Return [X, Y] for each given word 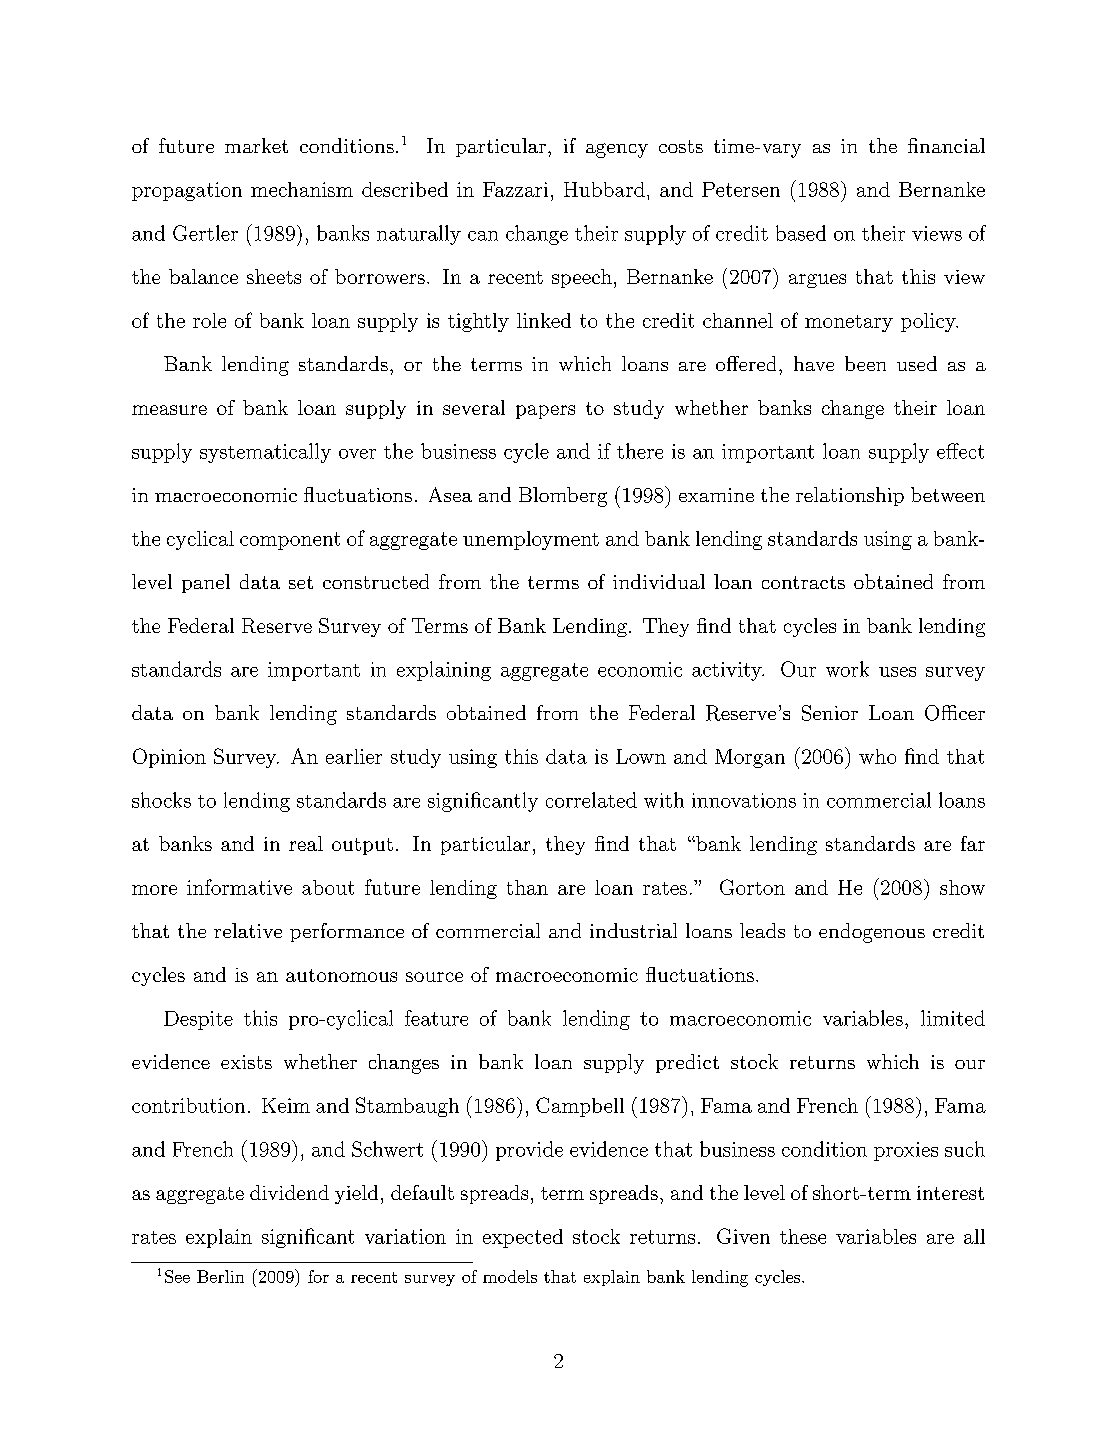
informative [239, 887]
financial [946, 145]
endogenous [872, 933]
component [290, 541]
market [256, 145]
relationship [850, 496]
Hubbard [604, 189]
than [527, 887]
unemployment [531, 540]
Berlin [220, 1276]
